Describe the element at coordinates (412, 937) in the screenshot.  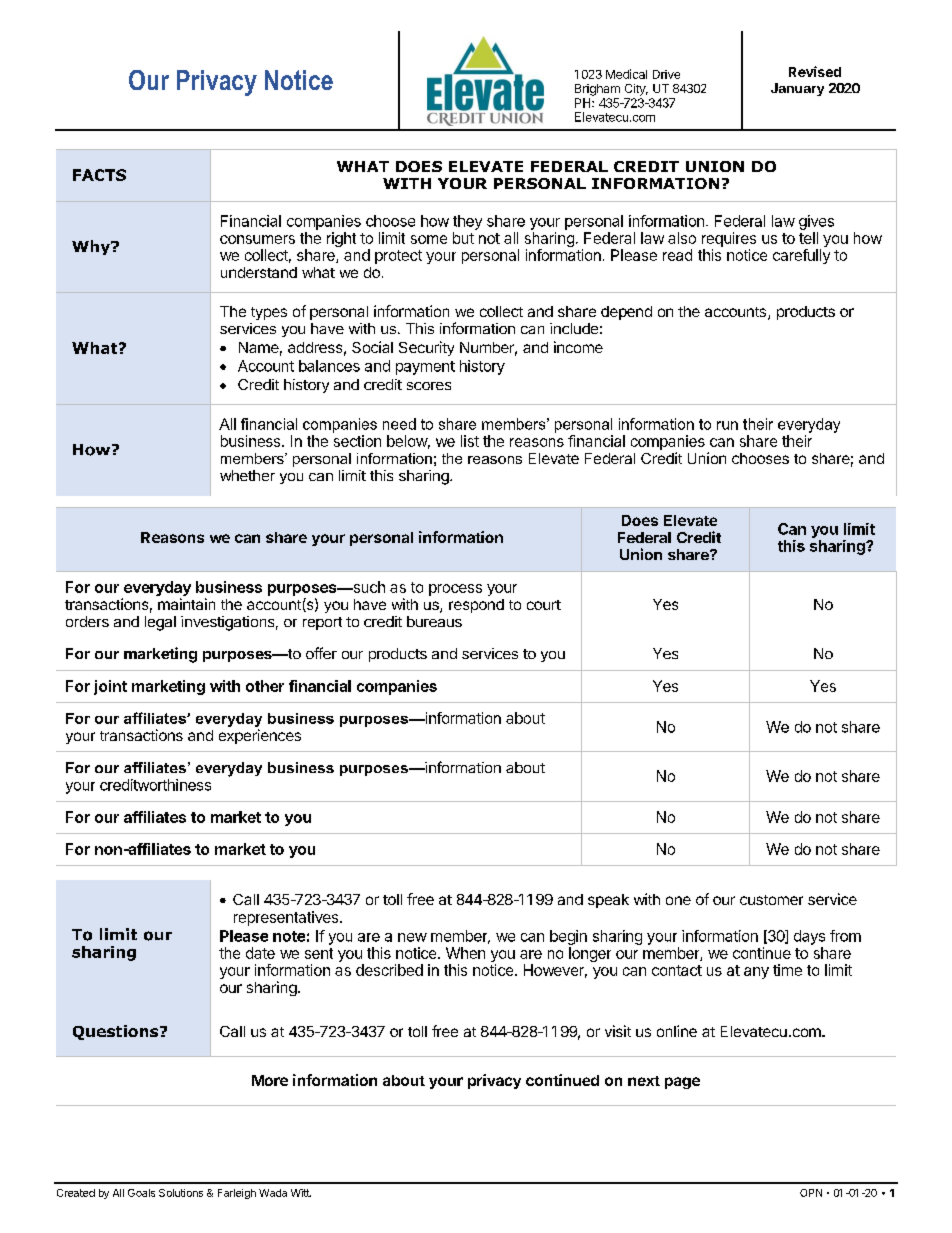
I see `new` at that location.
